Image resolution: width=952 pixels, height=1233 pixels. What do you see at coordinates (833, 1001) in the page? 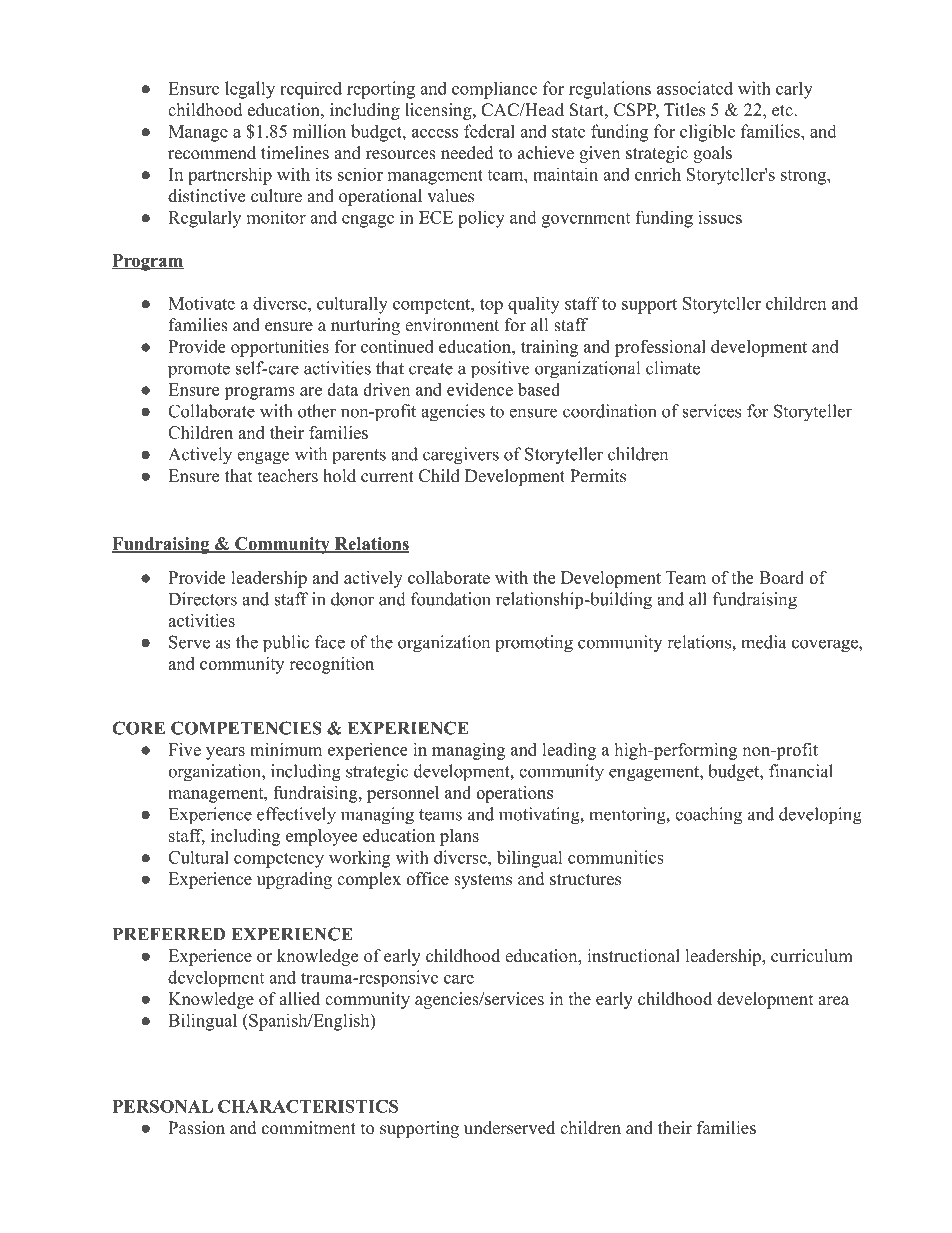
I see `area` at bounding box center [833, 1001].
